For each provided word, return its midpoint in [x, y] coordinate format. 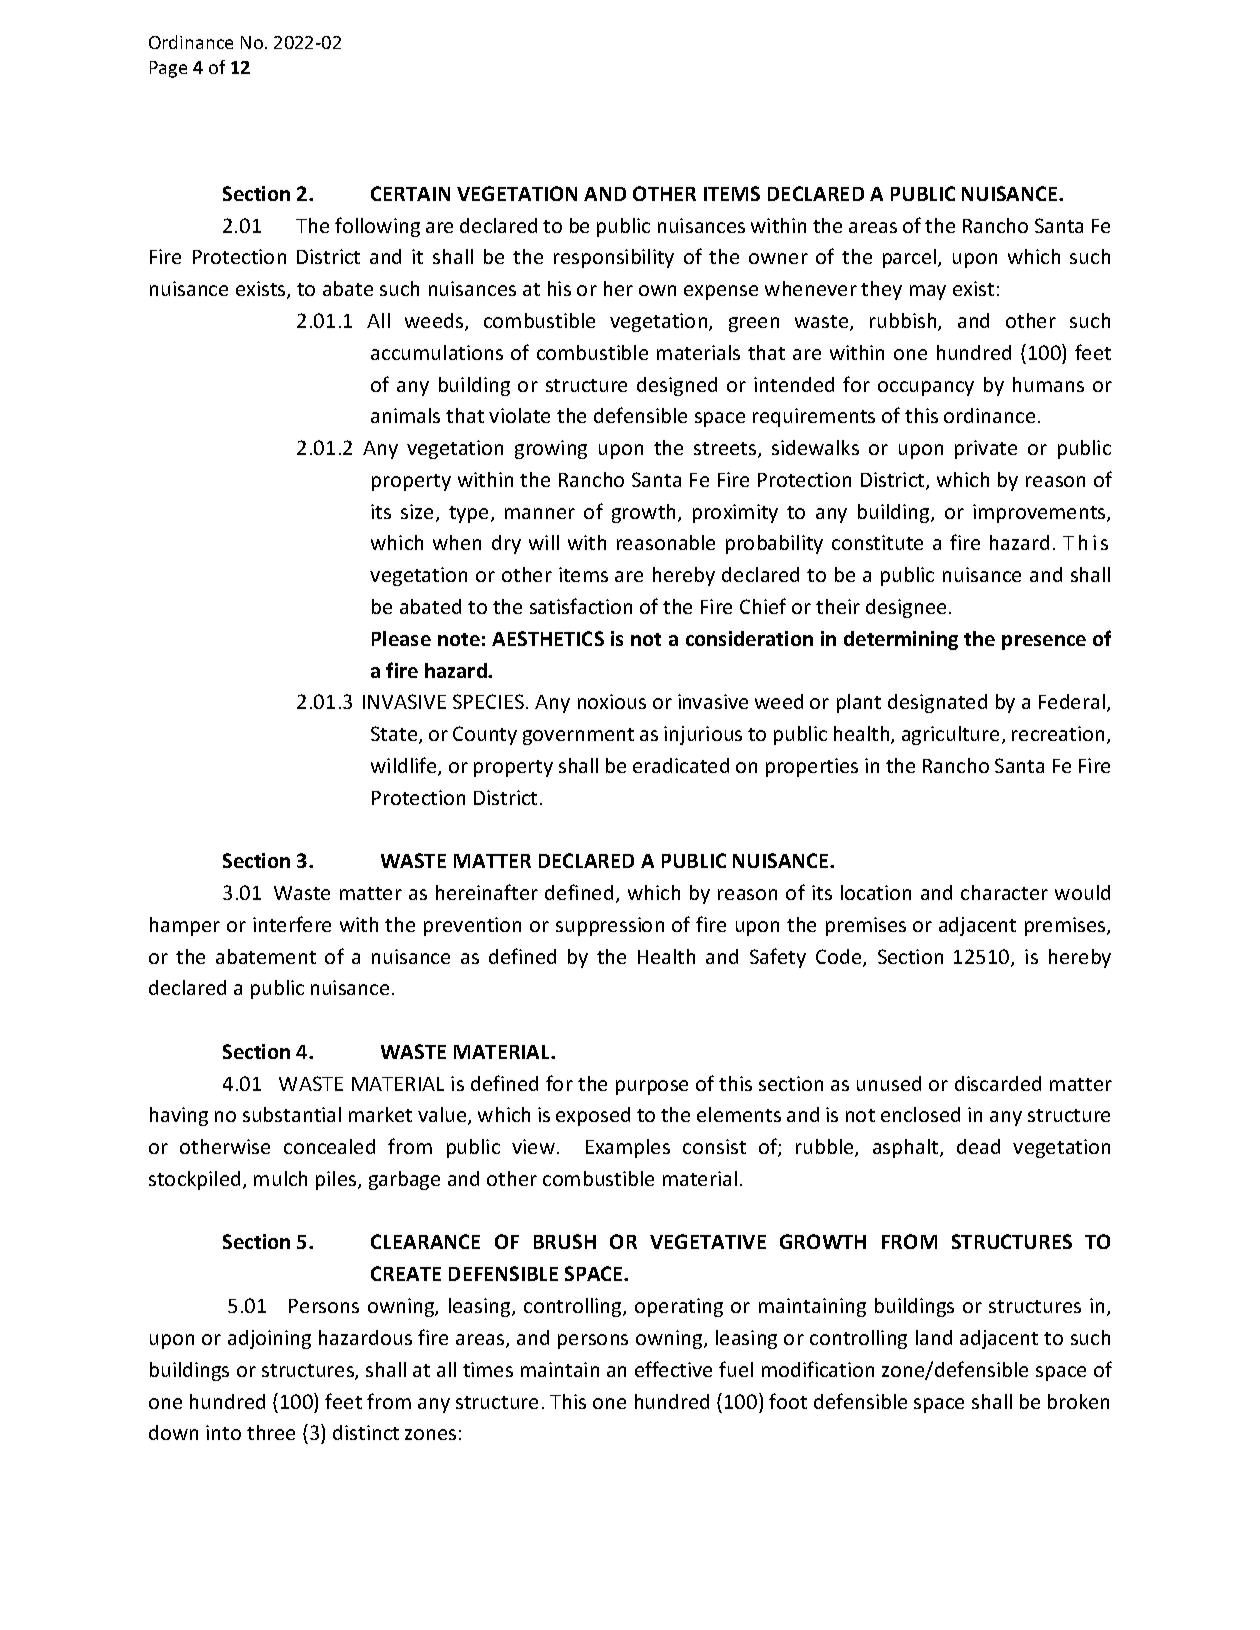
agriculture [950, 735]
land [934, 1337]
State [395, 735]
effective [673, 1369]
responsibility [614, 258]
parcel [911, 258]
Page [168, 69]
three [271, 1432]
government [578, 736]
